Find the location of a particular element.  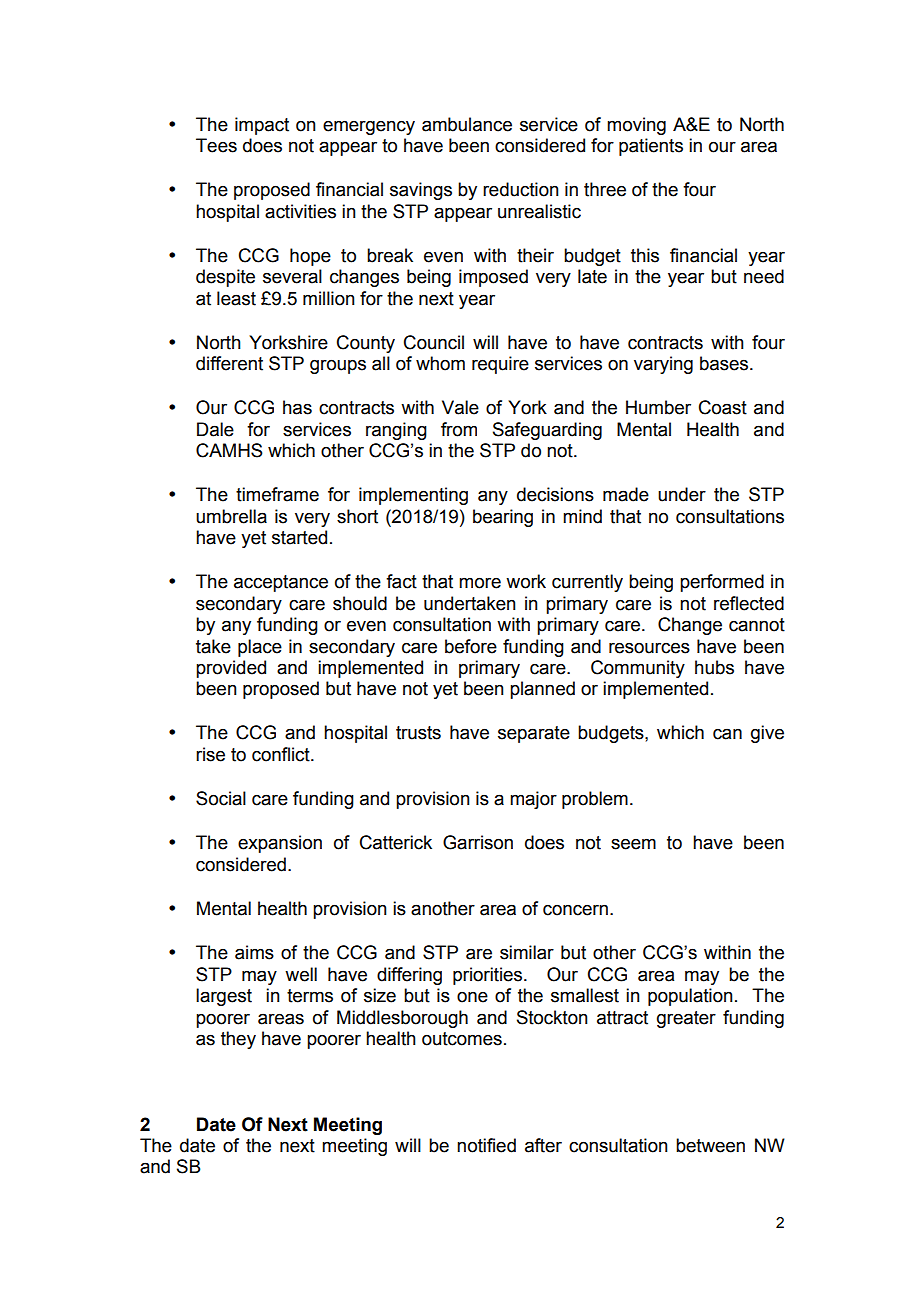

major is located at coordinates (533, 800).
